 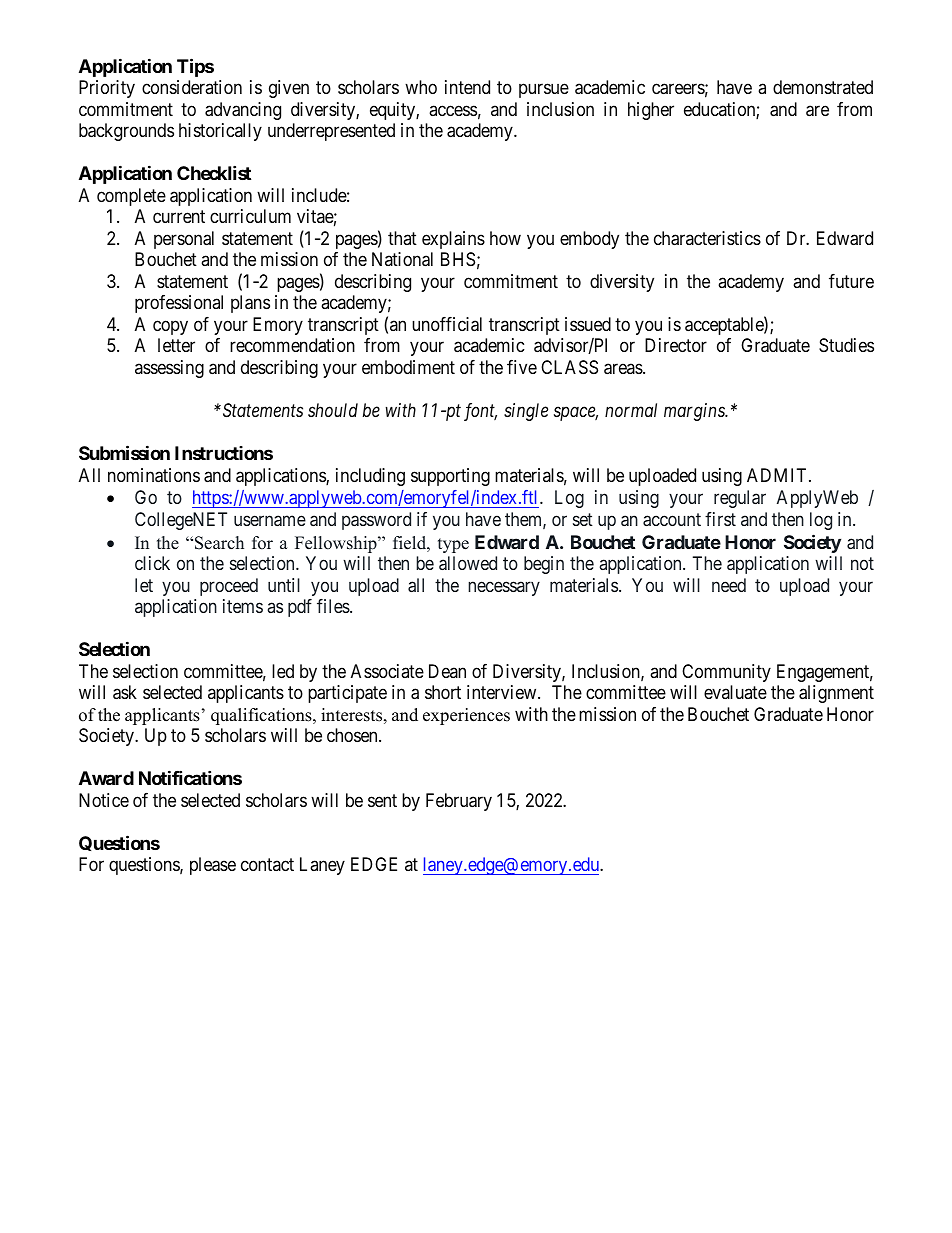 I want to click on professional, so click(x=179, y=304).
